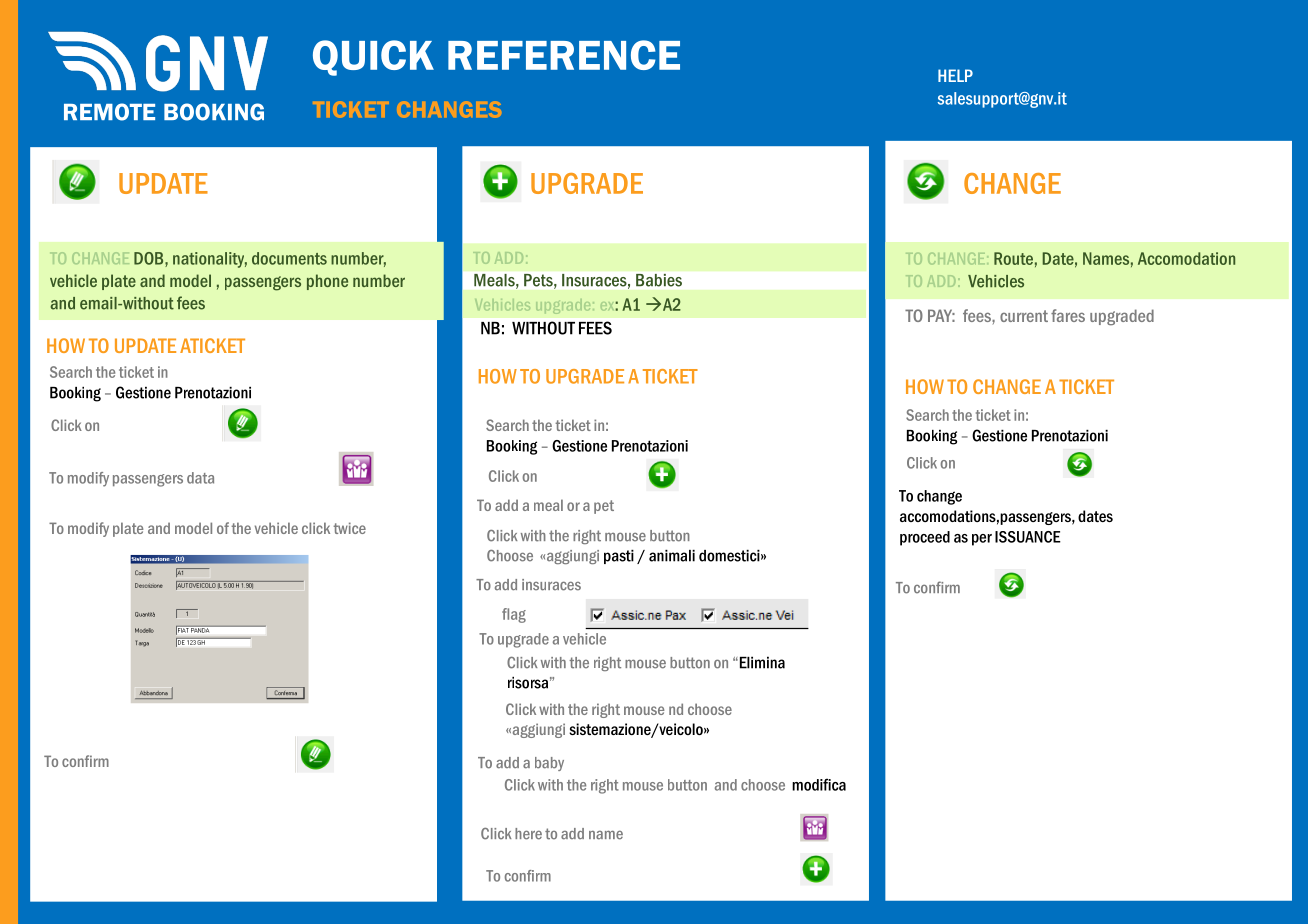 The image size is (1308, 924). Describe the element at coordinates (528, 834) in the screenshot. I see `here` at that location.
